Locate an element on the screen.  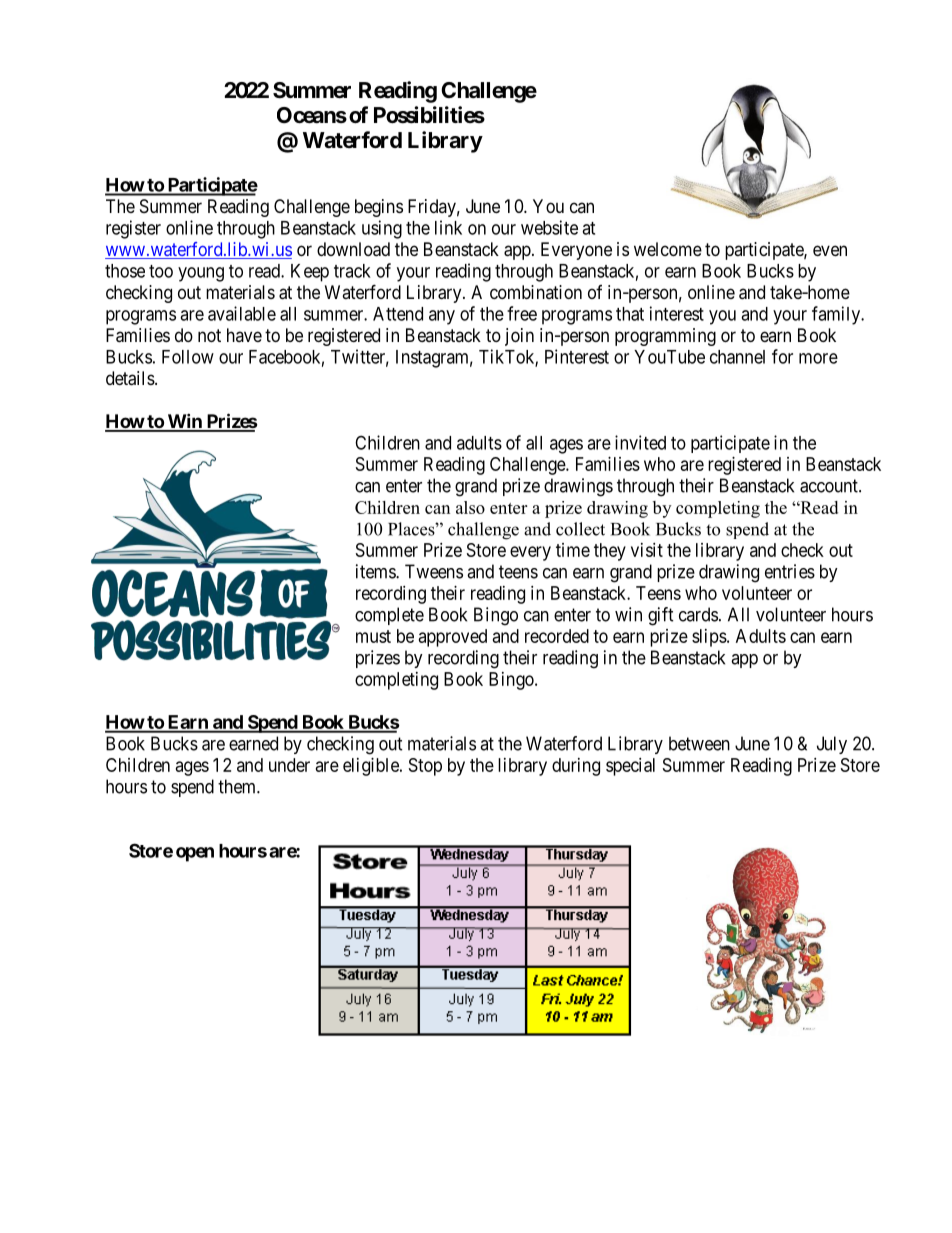
even is located at coordinates (830, 250).
